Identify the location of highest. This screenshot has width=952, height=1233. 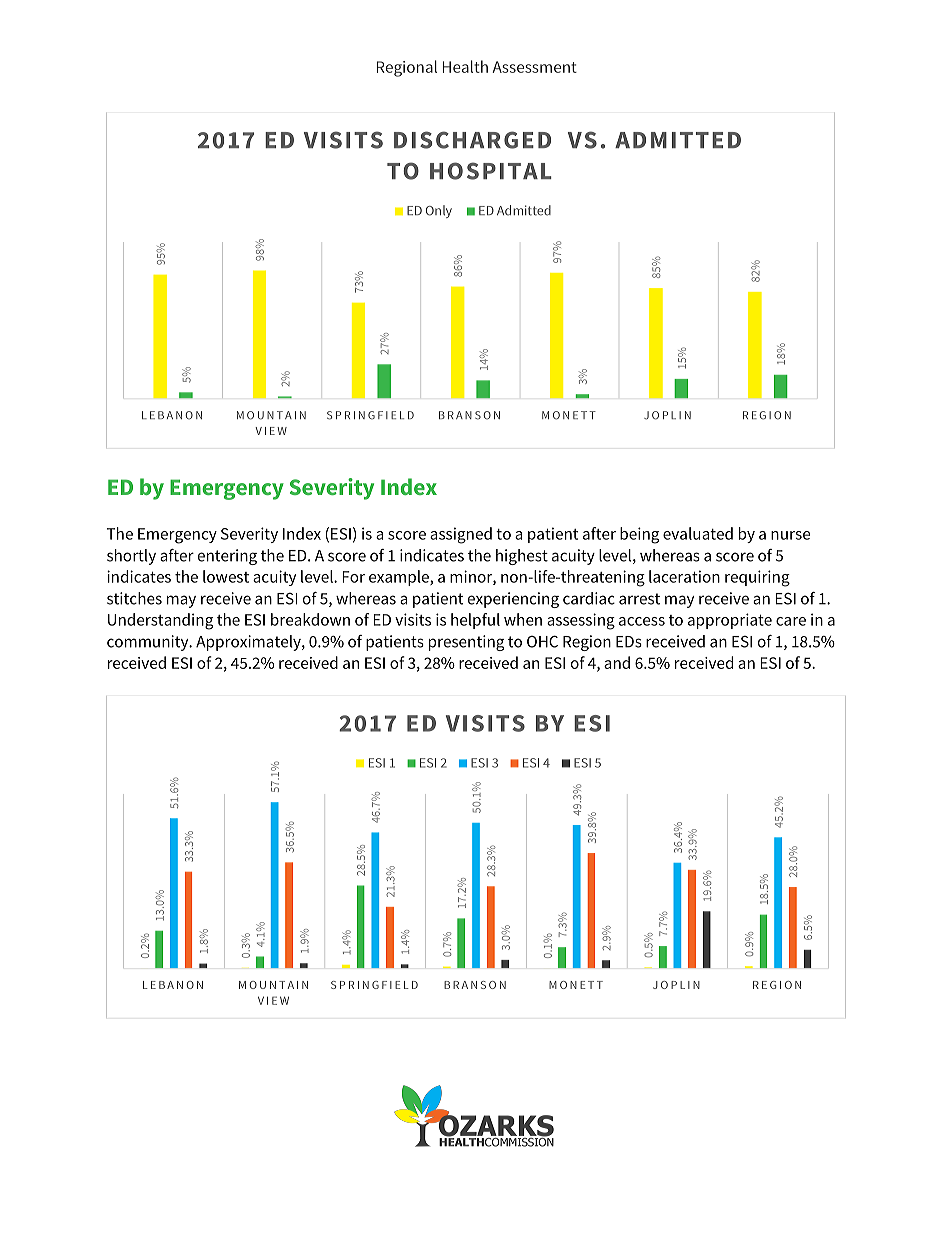
(522, 557).
